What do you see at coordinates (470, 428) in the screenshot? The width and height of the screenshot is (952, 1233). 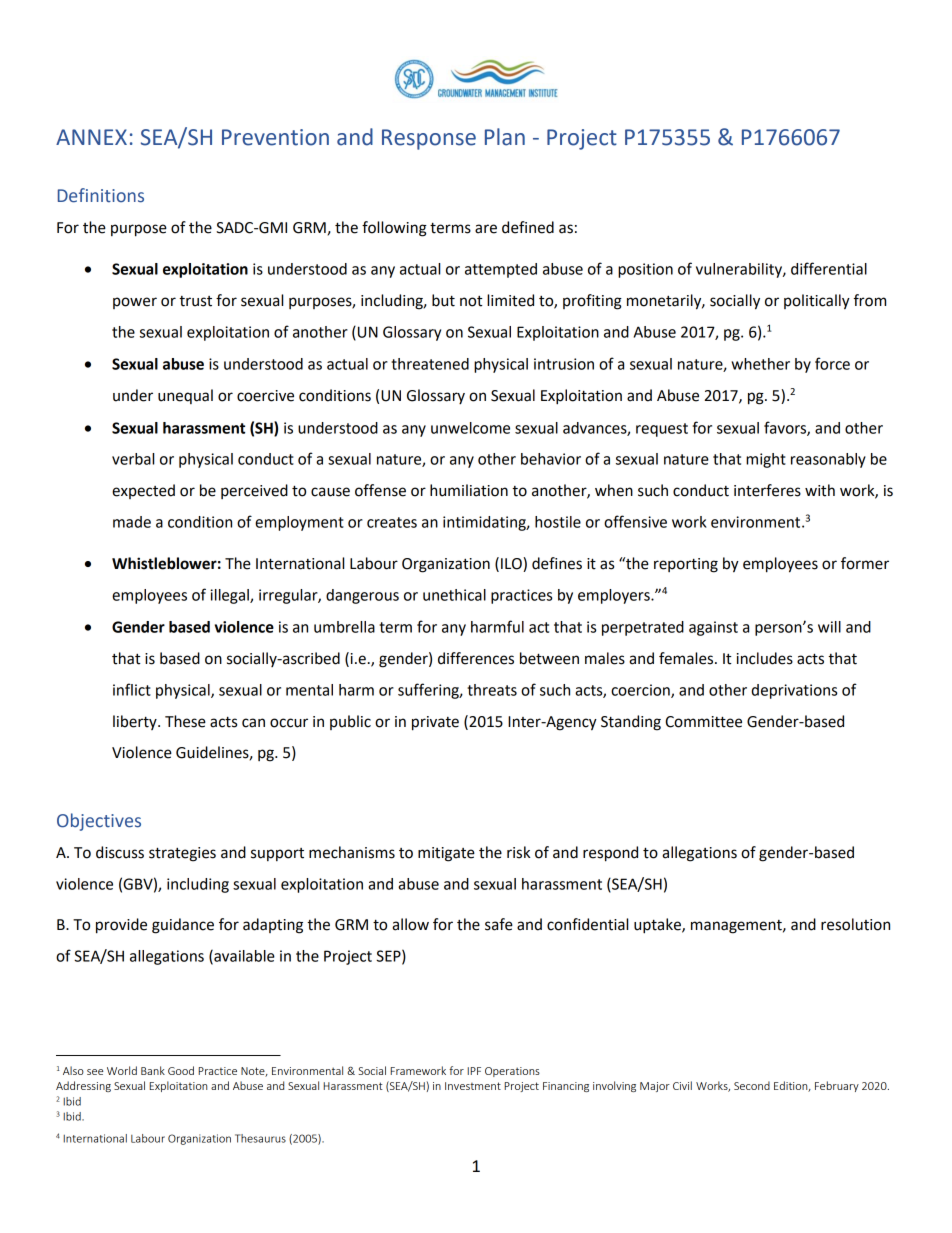 I see `unwelcome` at bounding box center [470, 428].
